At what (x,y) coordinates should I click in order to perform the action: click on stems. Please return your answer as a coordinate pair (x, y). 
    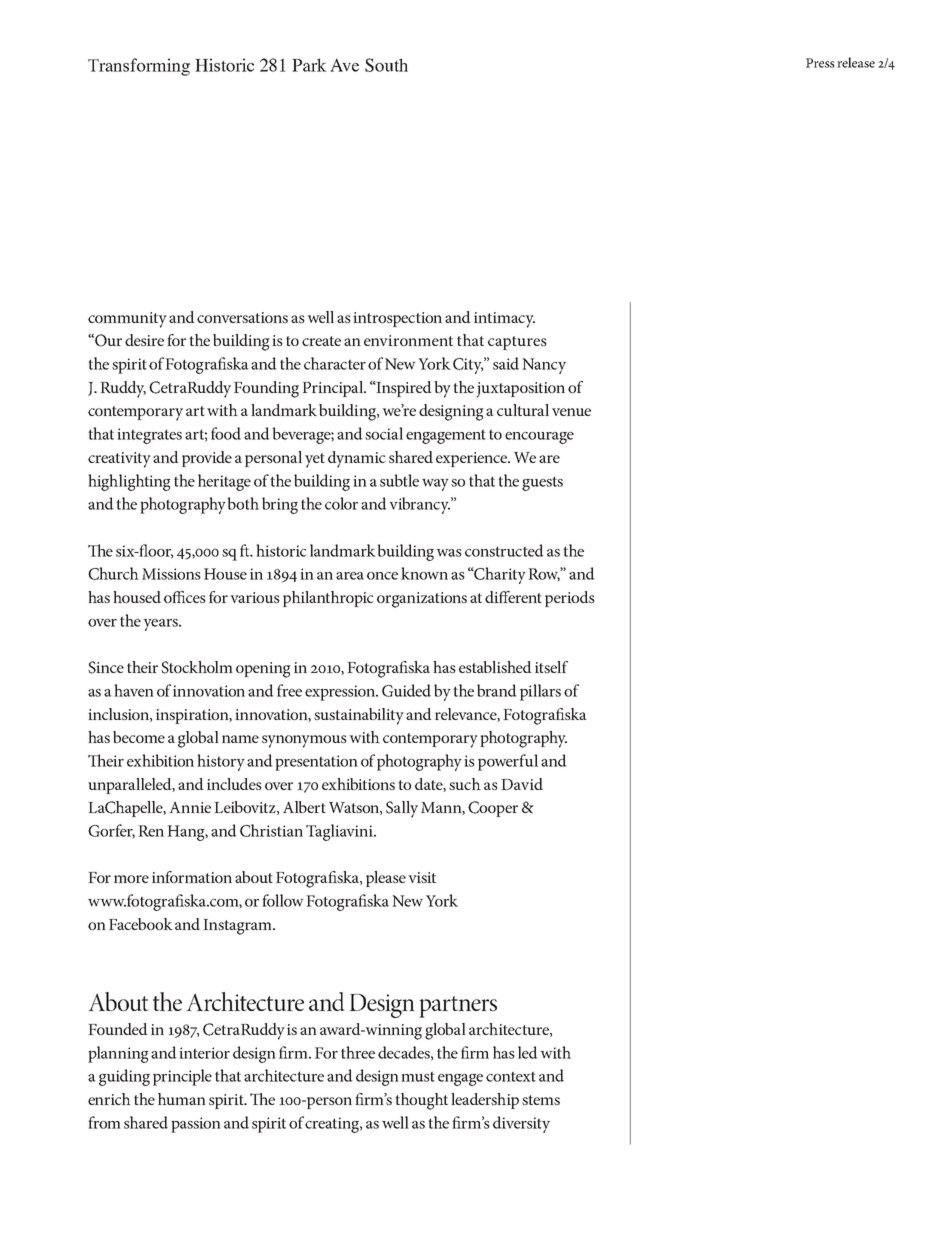
    Looking at the image, I should click on (541, 1100).
